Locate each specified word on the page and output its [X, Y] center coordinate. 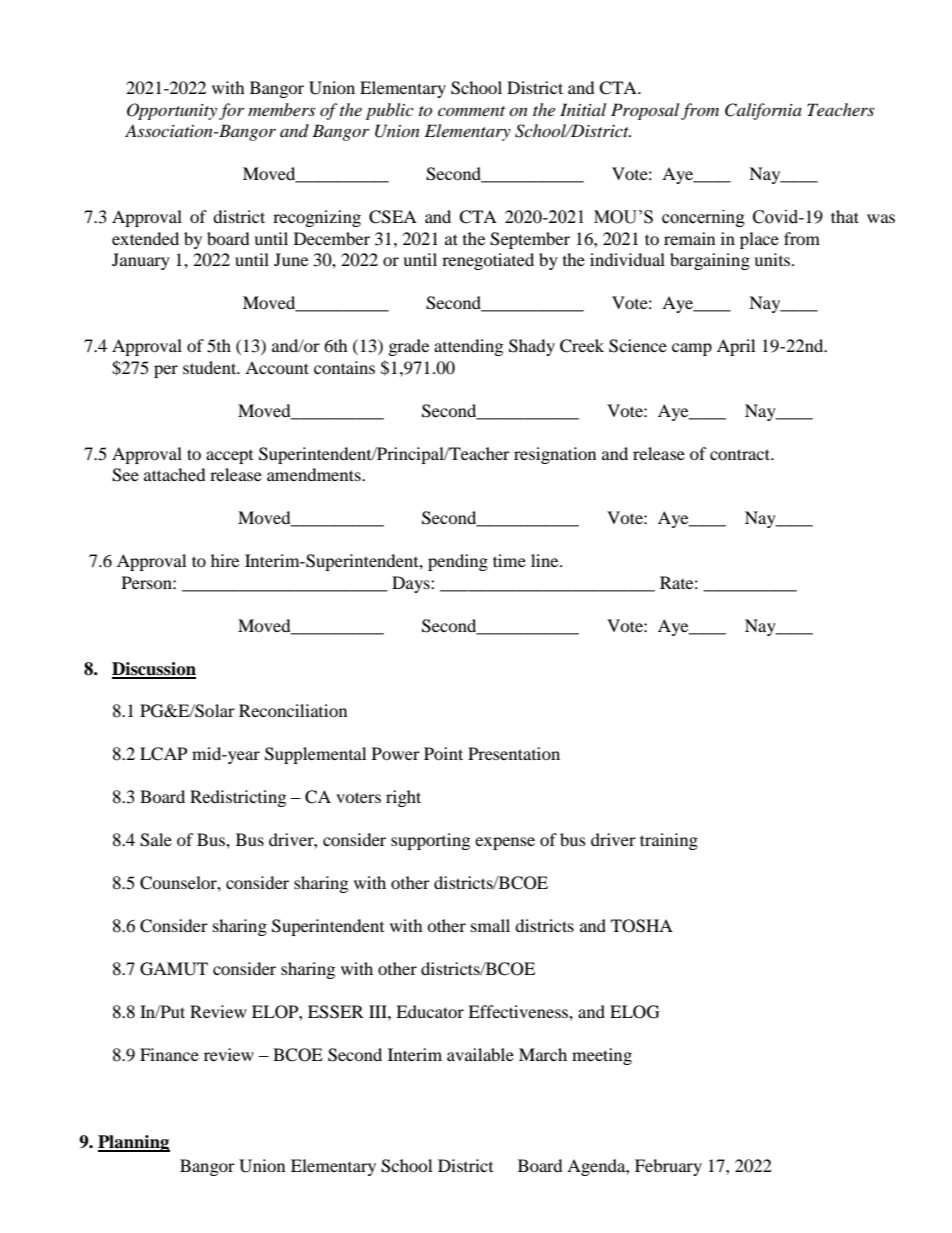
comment [471, 111]
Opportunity [172, 111]
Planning [134, 1143]
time [509, 560]
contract [741, 454]
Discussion [154, 670]
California [763, 111]
